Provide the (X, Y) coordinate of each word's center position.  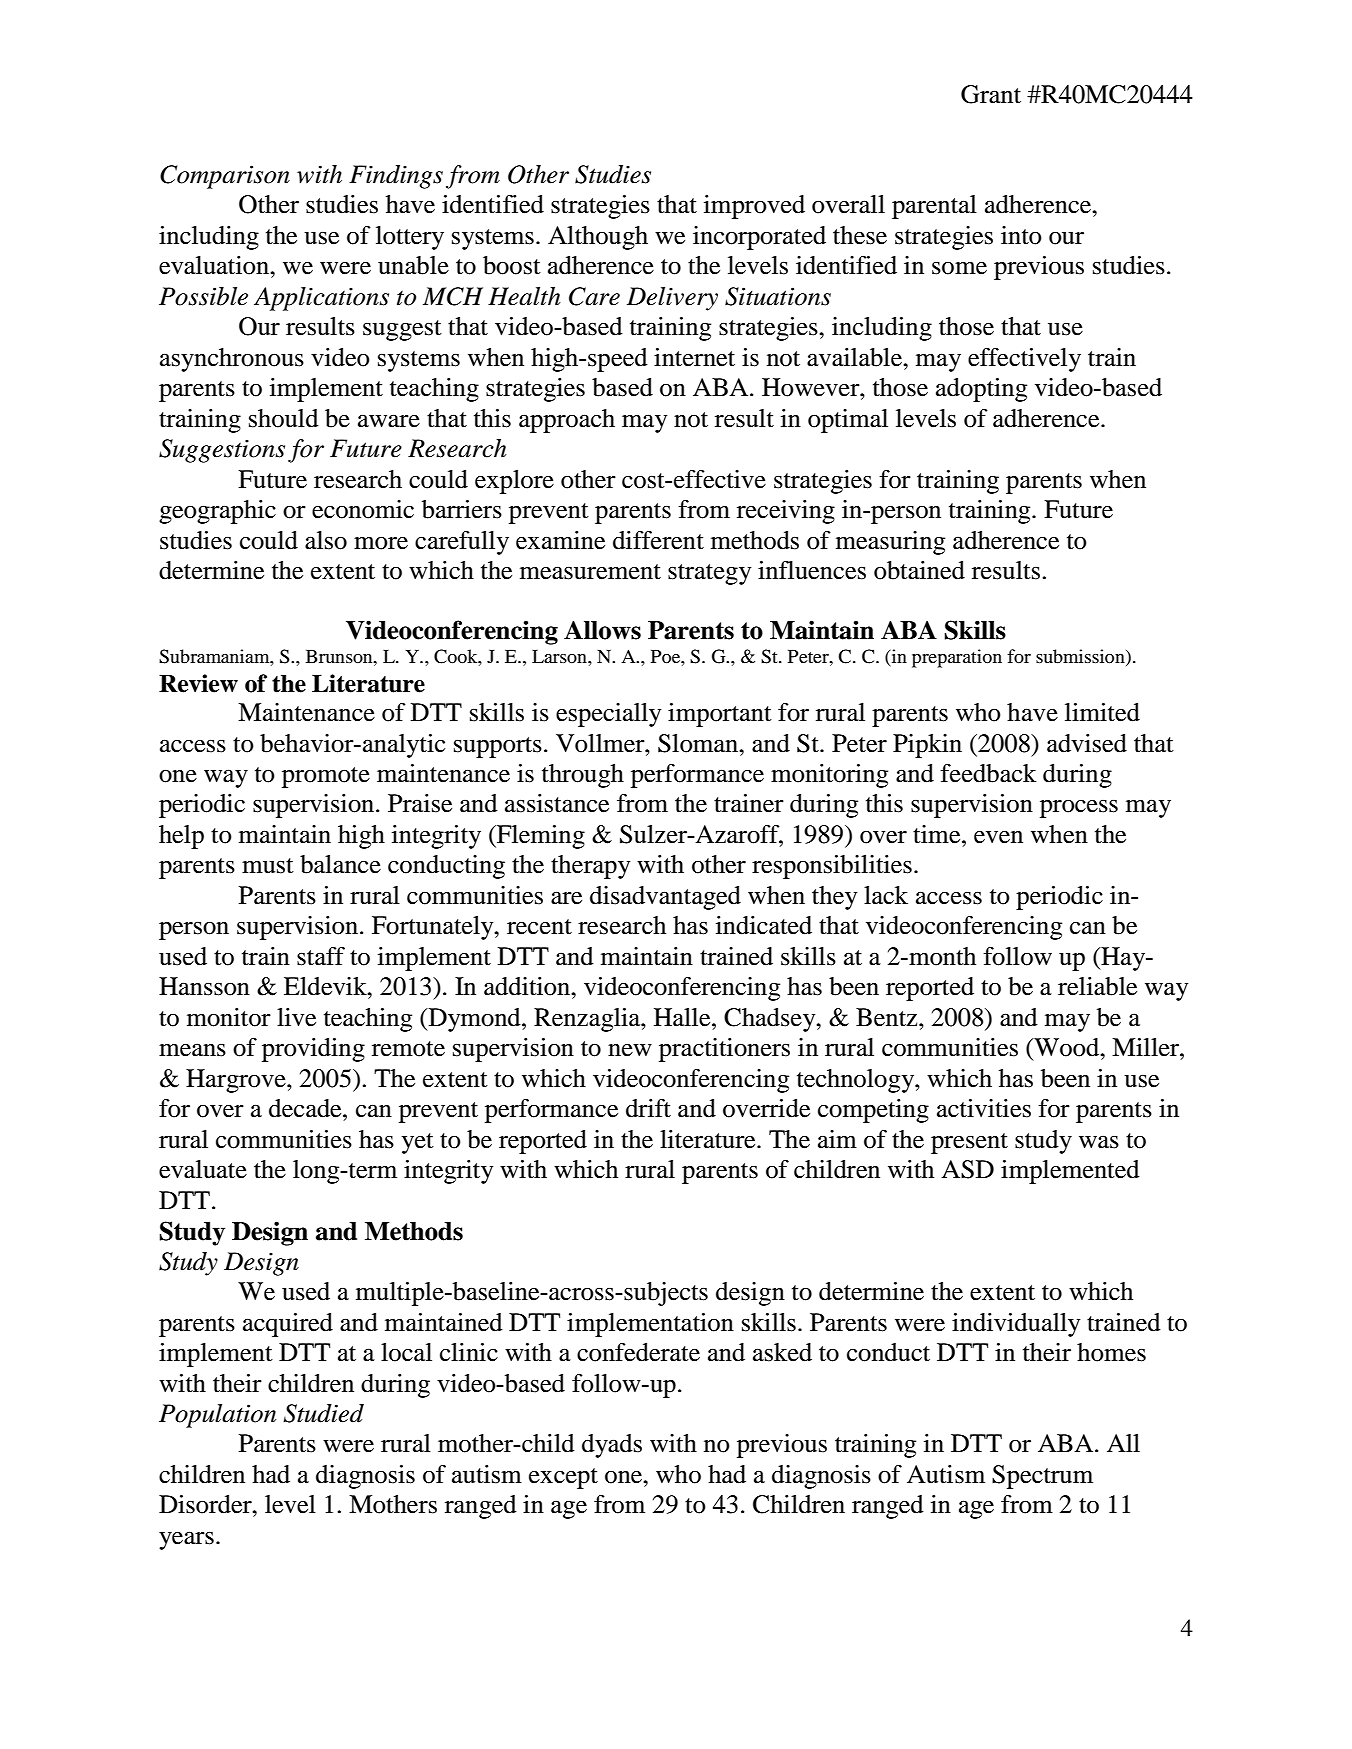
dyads (612, 1446)
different (658, 540)
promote (326, 777)
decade (306, 1108)
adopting (981, 390)
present (969, 1143)
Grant (991, 94)
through (583, 776)
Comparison (225, 177)
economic (363, 509)
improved (754, 207)
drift (648, 1108)
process (1079, 809)
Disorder (206, 1504)
